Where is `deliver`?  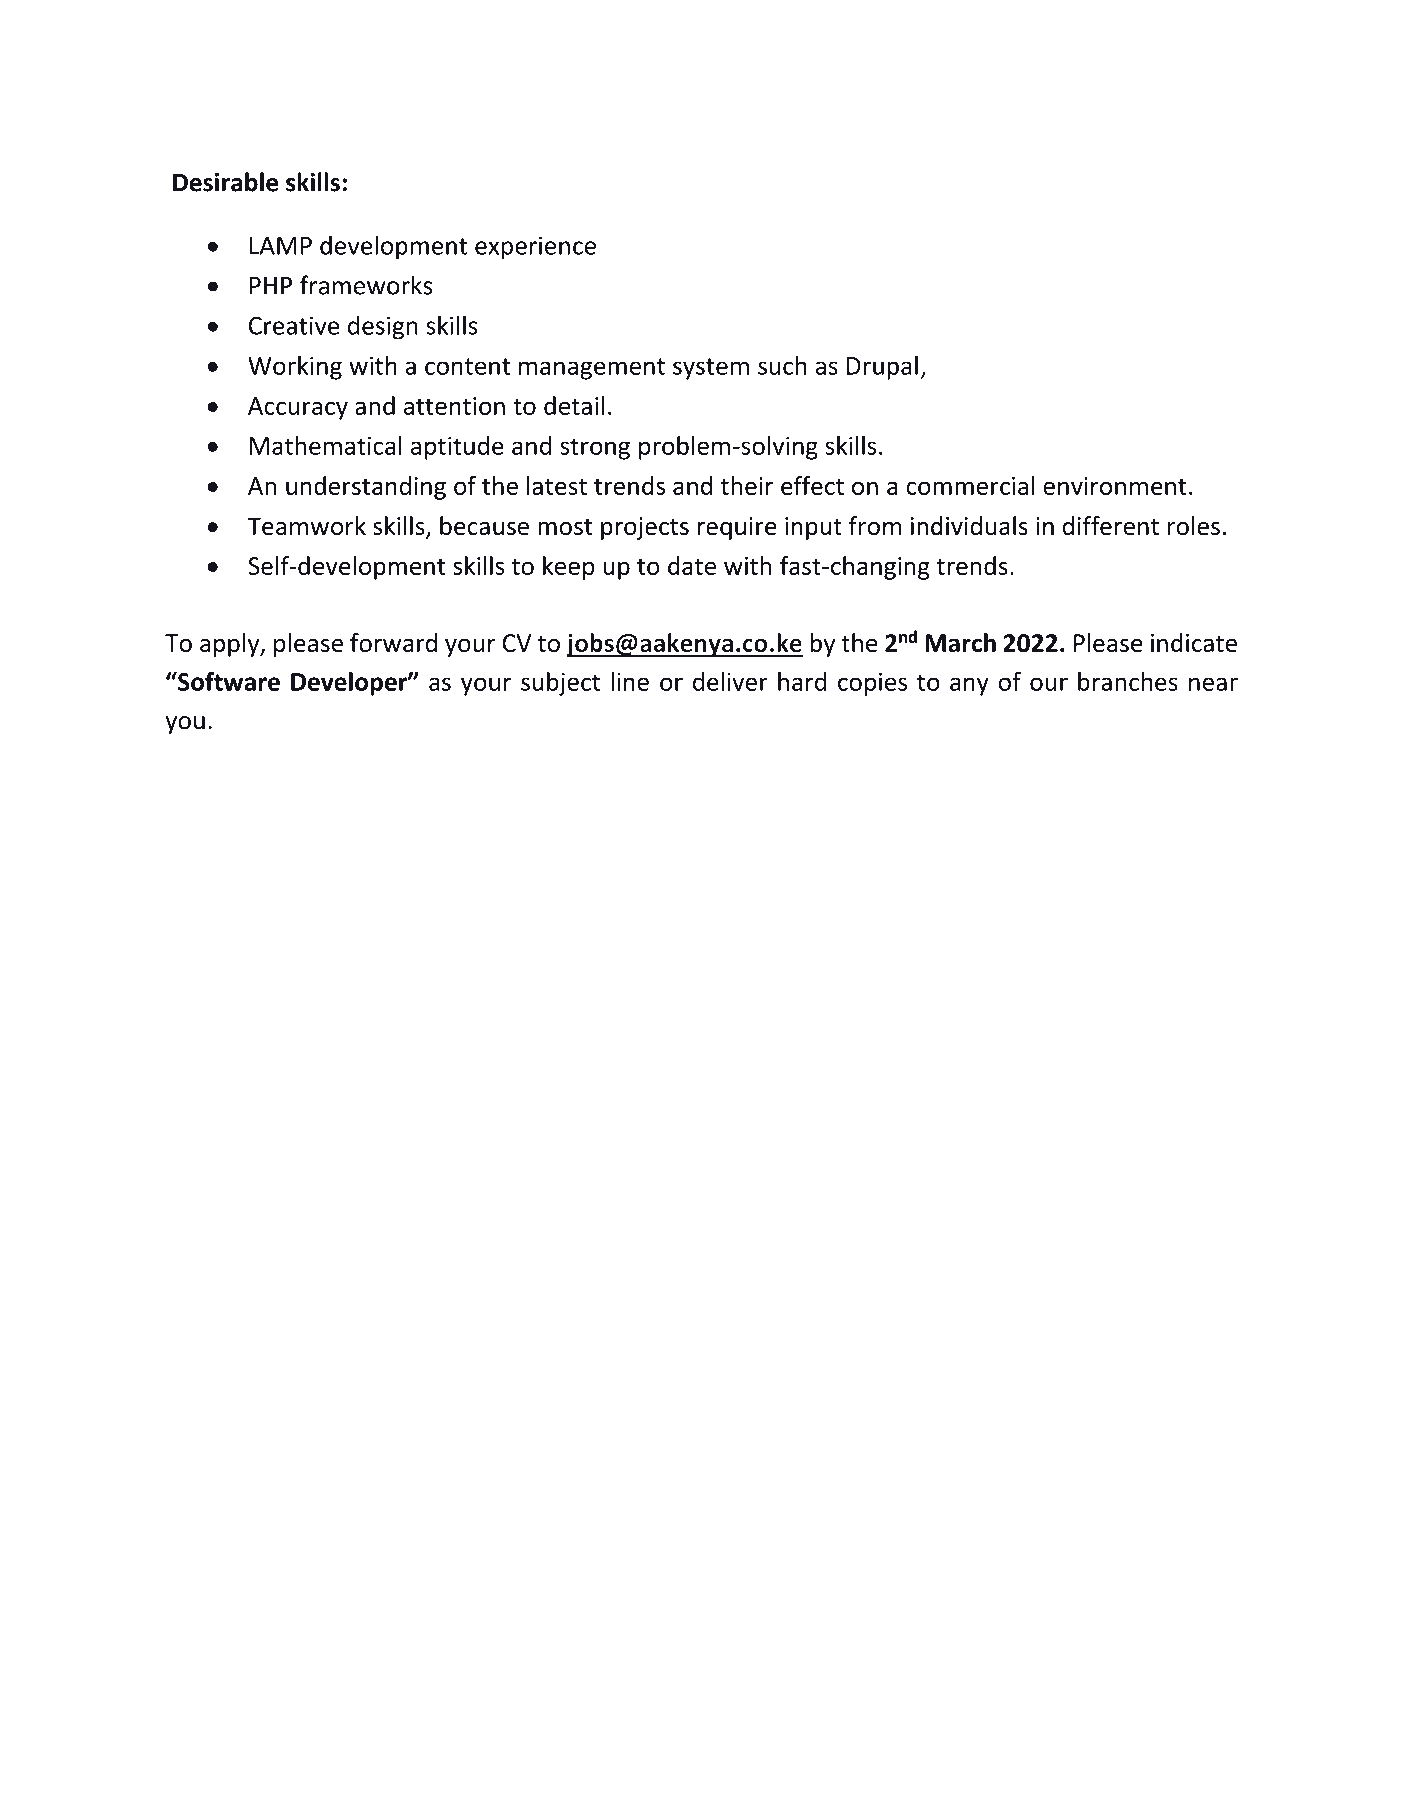 deliver is located at coordinates (730, 681).
